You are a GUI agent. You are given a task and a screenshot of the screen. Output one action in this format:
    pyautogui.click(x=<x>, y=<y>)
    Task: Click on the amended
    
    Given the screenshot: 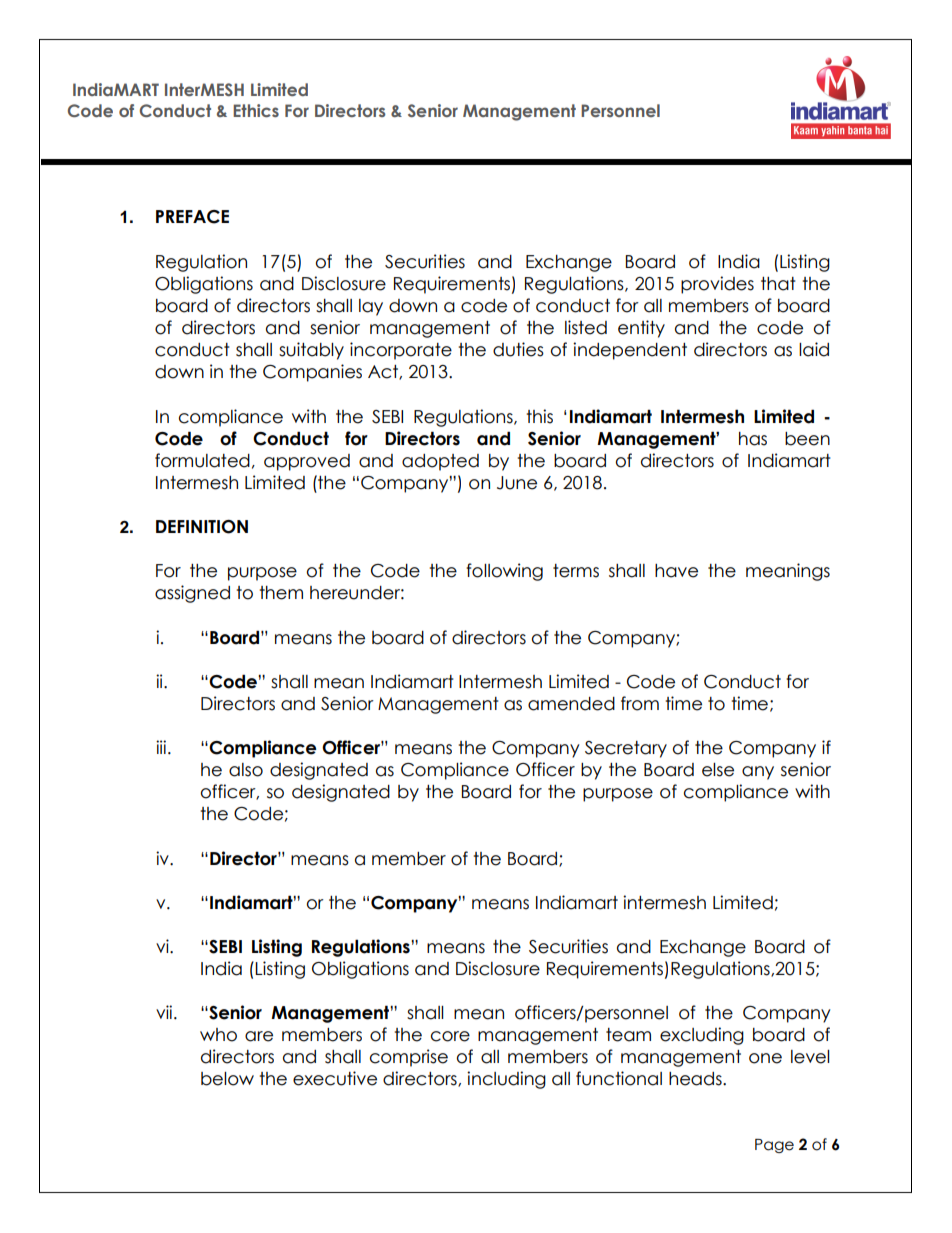 What is the action you would take?
    pyautogui.click(x=571, y=704)
